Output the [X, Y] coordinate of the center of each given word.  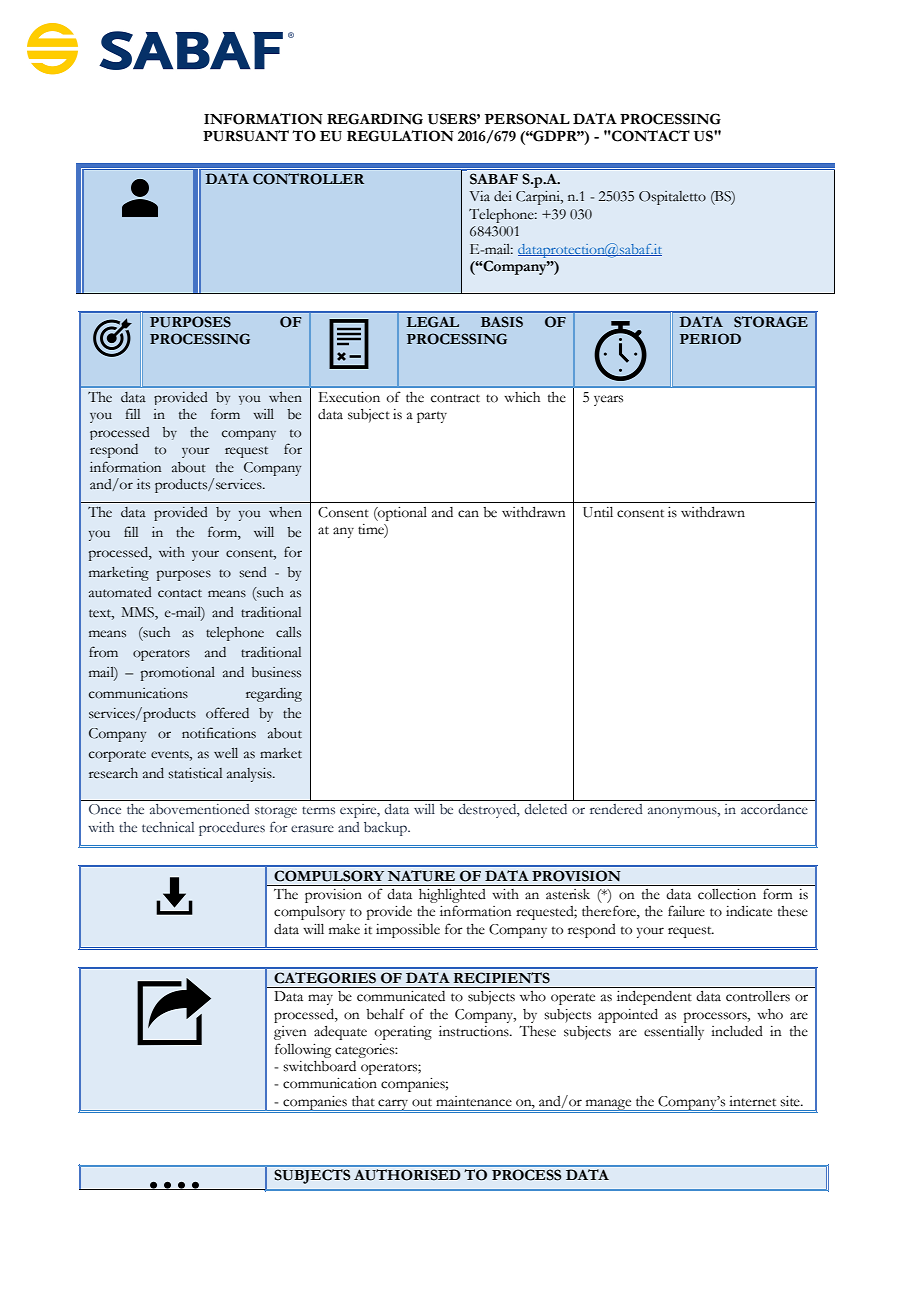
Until [598, 512]
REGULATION [400, 136]
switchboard [319, 1066]
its [143, 484]
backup [386, 829]
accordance [774, 809]
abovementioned [199, 809]
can [468, 514]
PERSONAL [527, 119]
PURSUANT [246, 136]
